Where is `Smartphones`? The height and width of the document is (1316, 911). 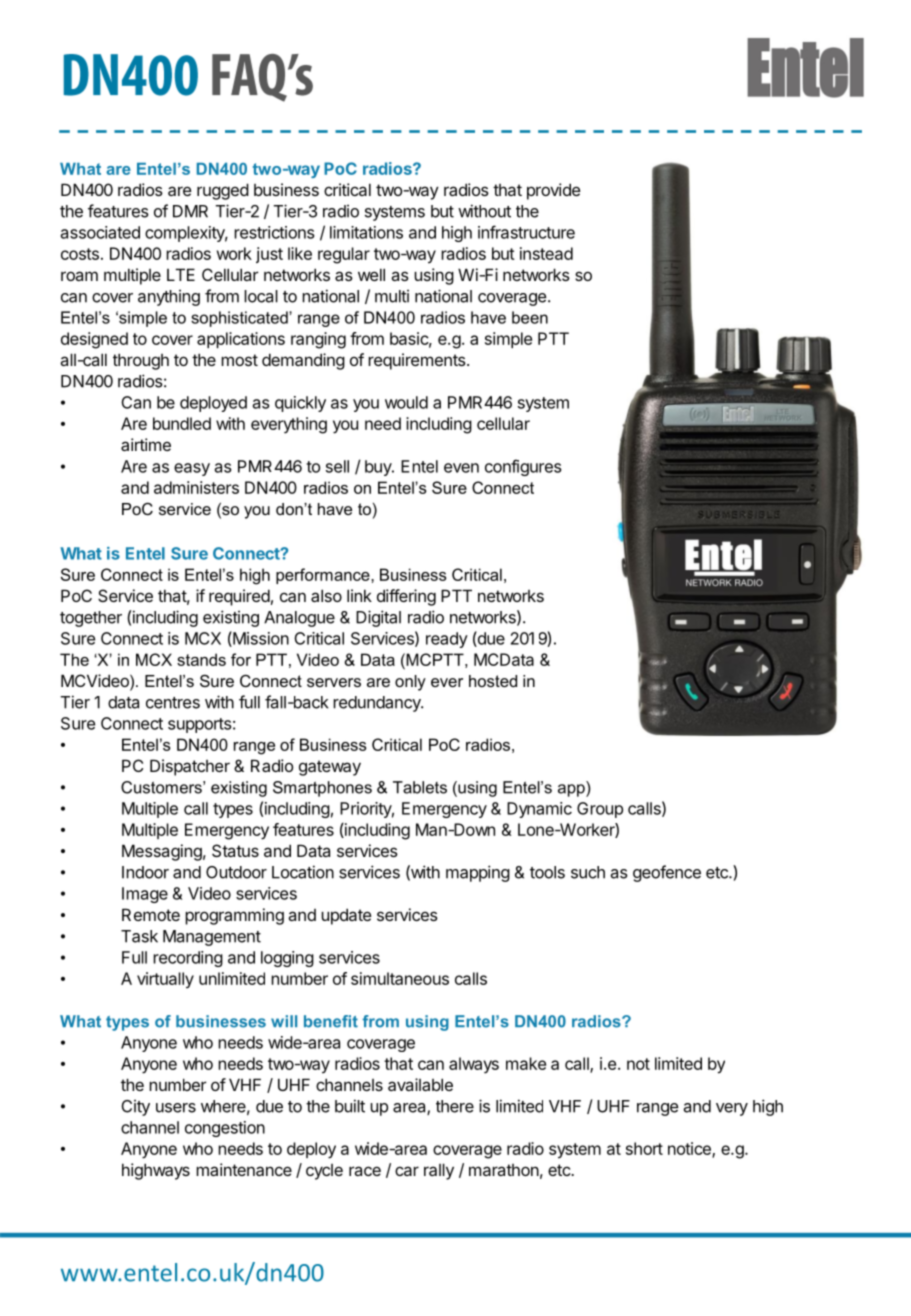 Smartphones is located at coordinates (322, 789).
